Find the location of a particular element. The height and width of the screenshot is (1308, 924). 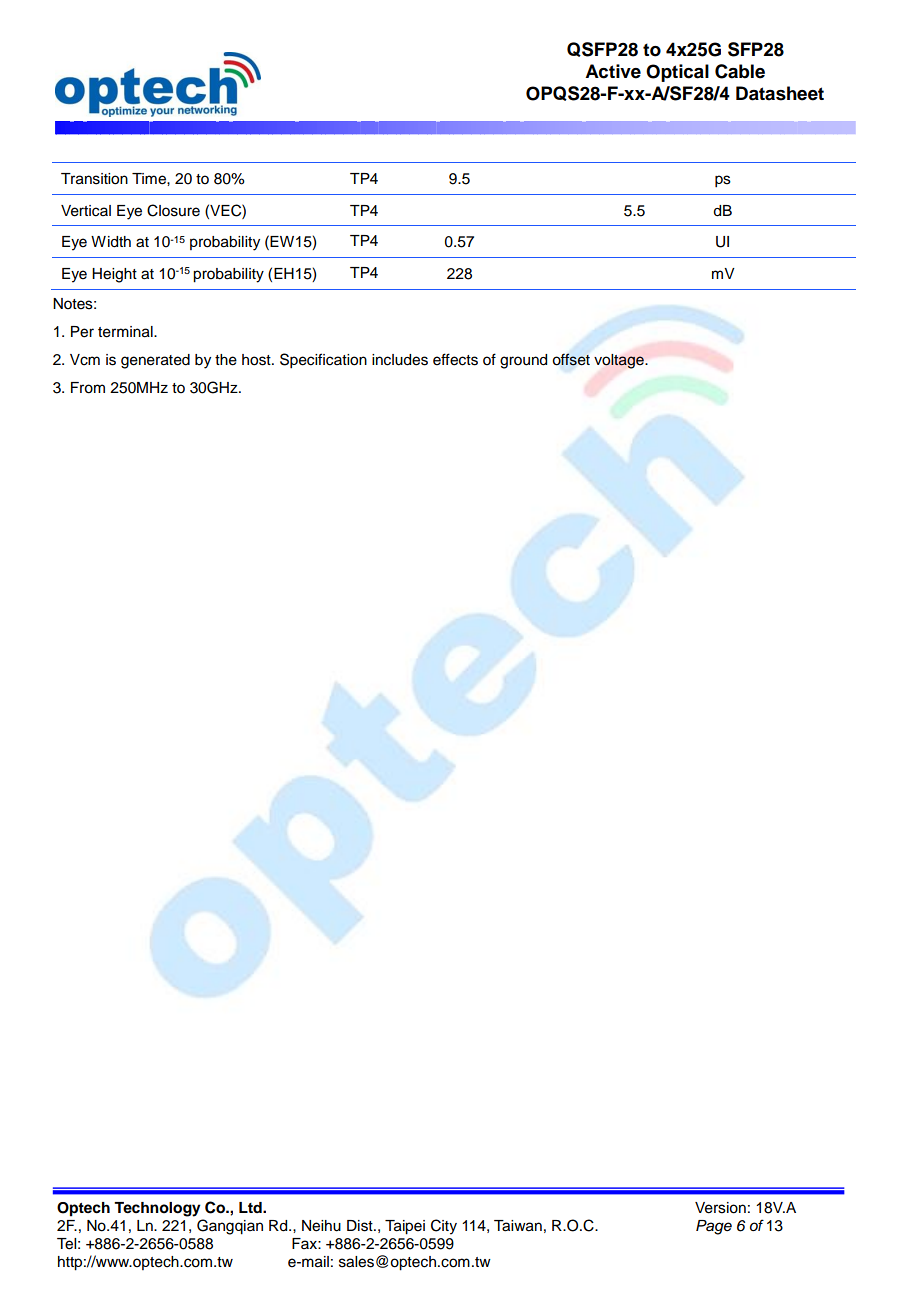

Active is located at coordinates (613, 71).
